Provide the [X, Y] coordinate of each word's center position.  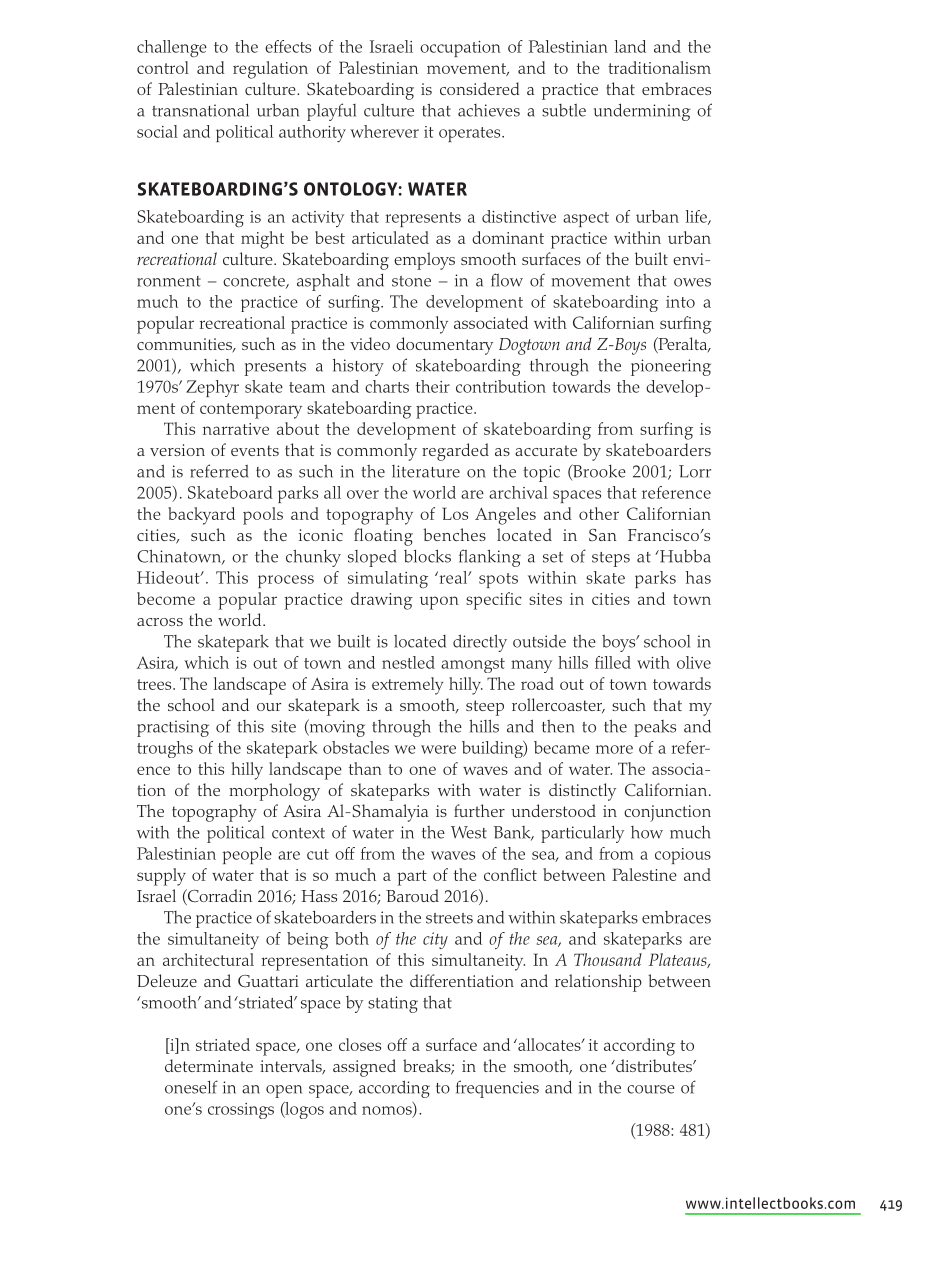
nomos [388, 1111]
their [433, 386]
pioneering [671, 367]
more [614, 749]
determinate [209, 1065]
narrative [236, 429]
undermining [642, 112]
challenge [172, 48]
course [651, 1089]
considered [479, 88]
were [438, 749]
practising [173, 728]
